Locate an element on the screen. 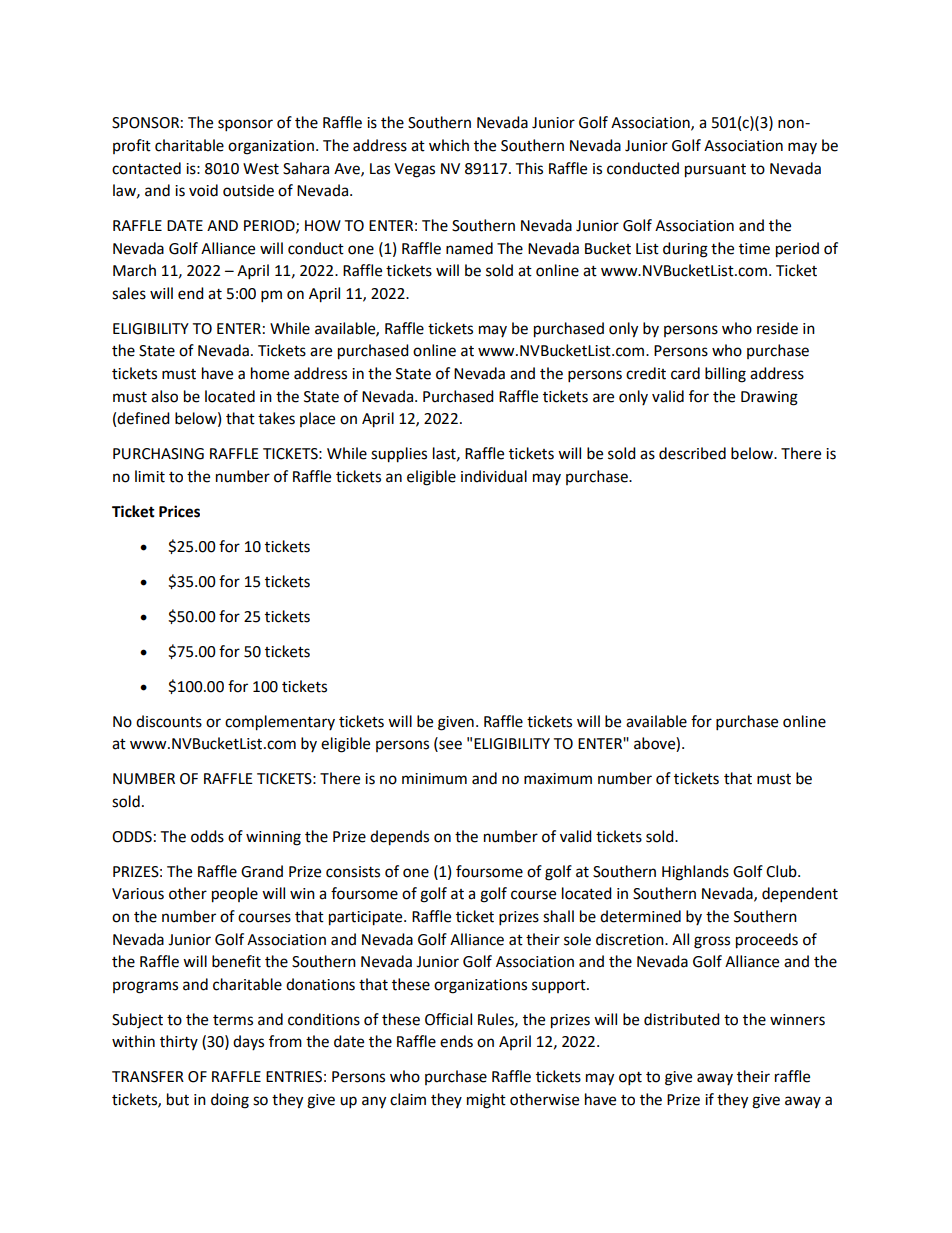 This screenshot has width=952, height=1233. Highlands is located at coordinates (695, 873).
